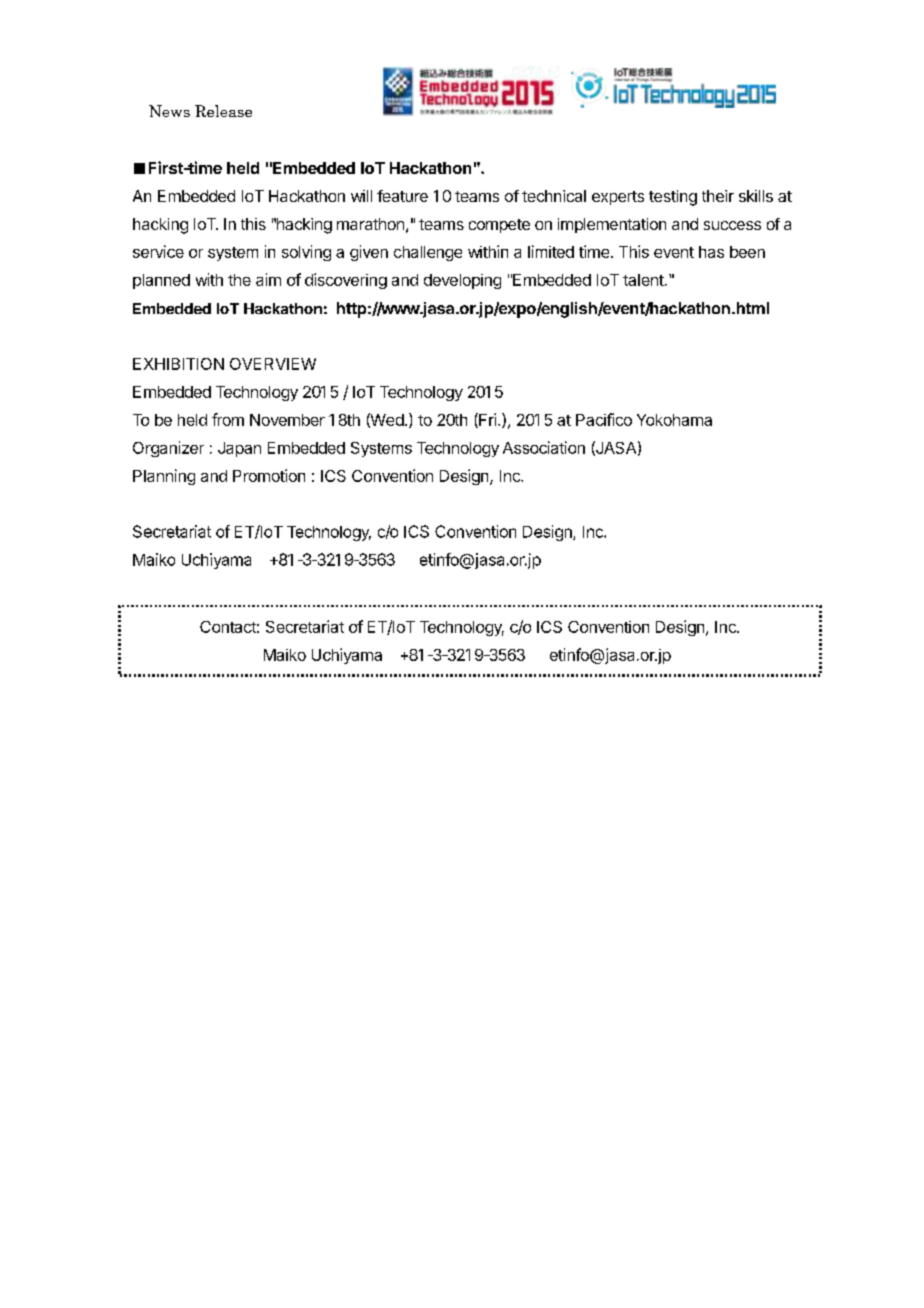 This screenshot has height=1308, width=924. What do you see at coordinates (269, 475) in the screenshot?
I see `Promotion` at bounding box center [269, 475].
